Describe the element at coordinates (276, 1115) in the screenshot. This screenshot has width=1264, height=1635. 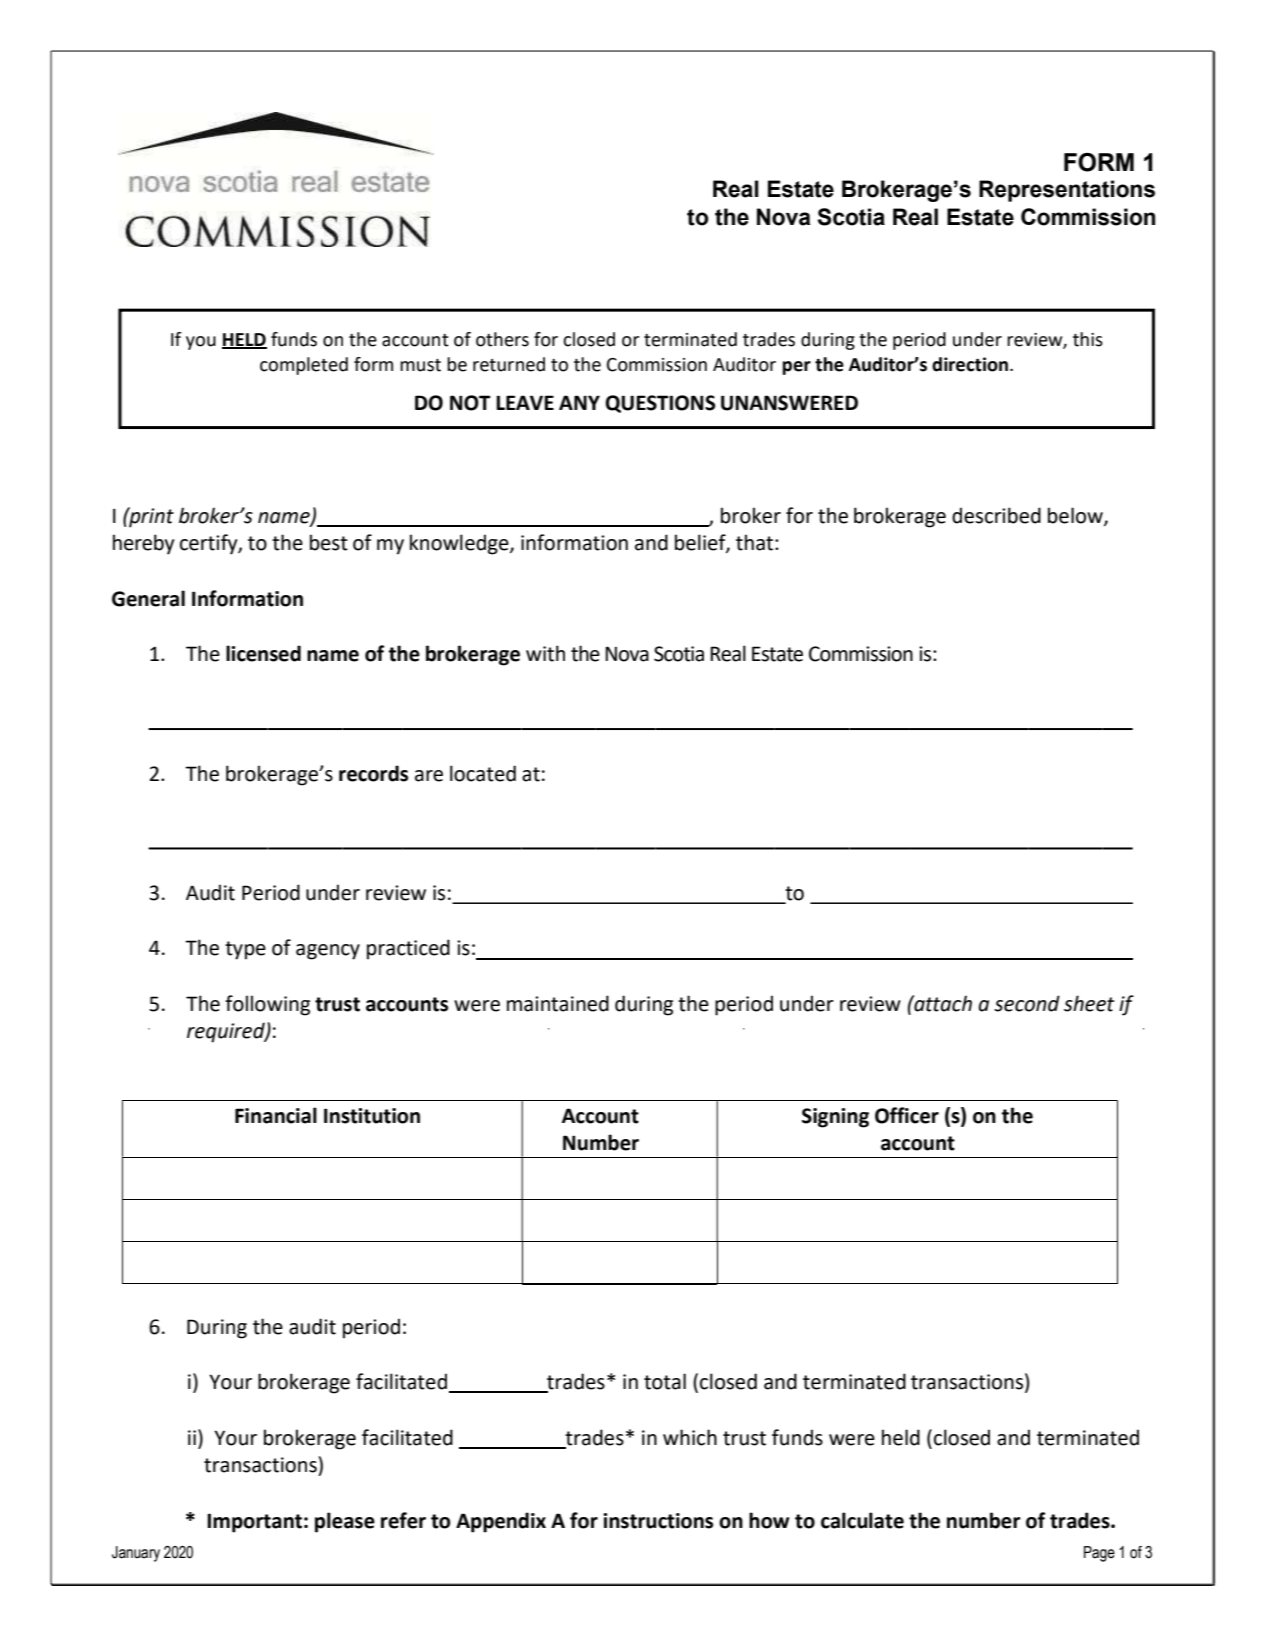
I see `Financial` at that location.
